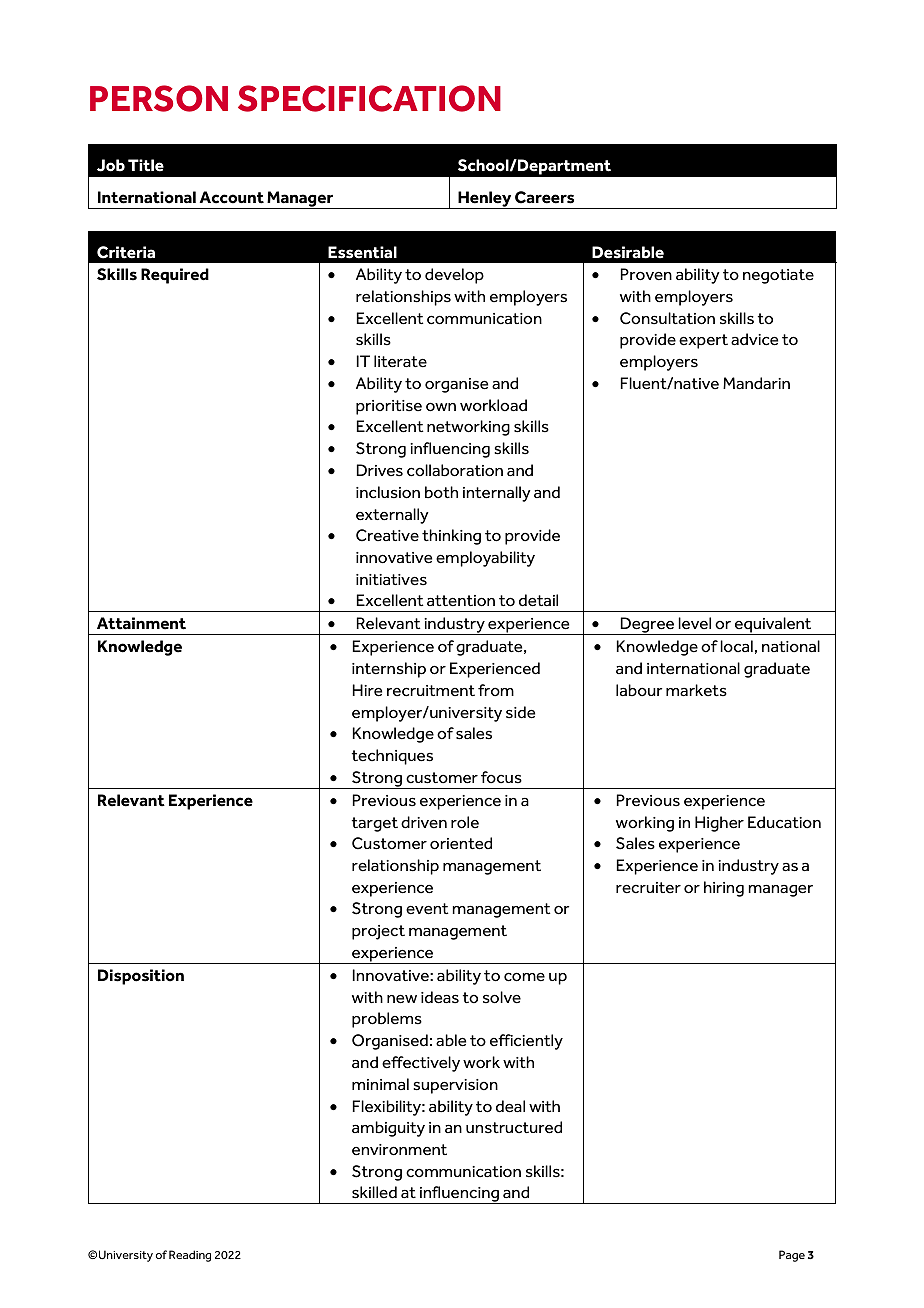 This image has height=1308, width=924. I want to click on both, so click(441, 492).
